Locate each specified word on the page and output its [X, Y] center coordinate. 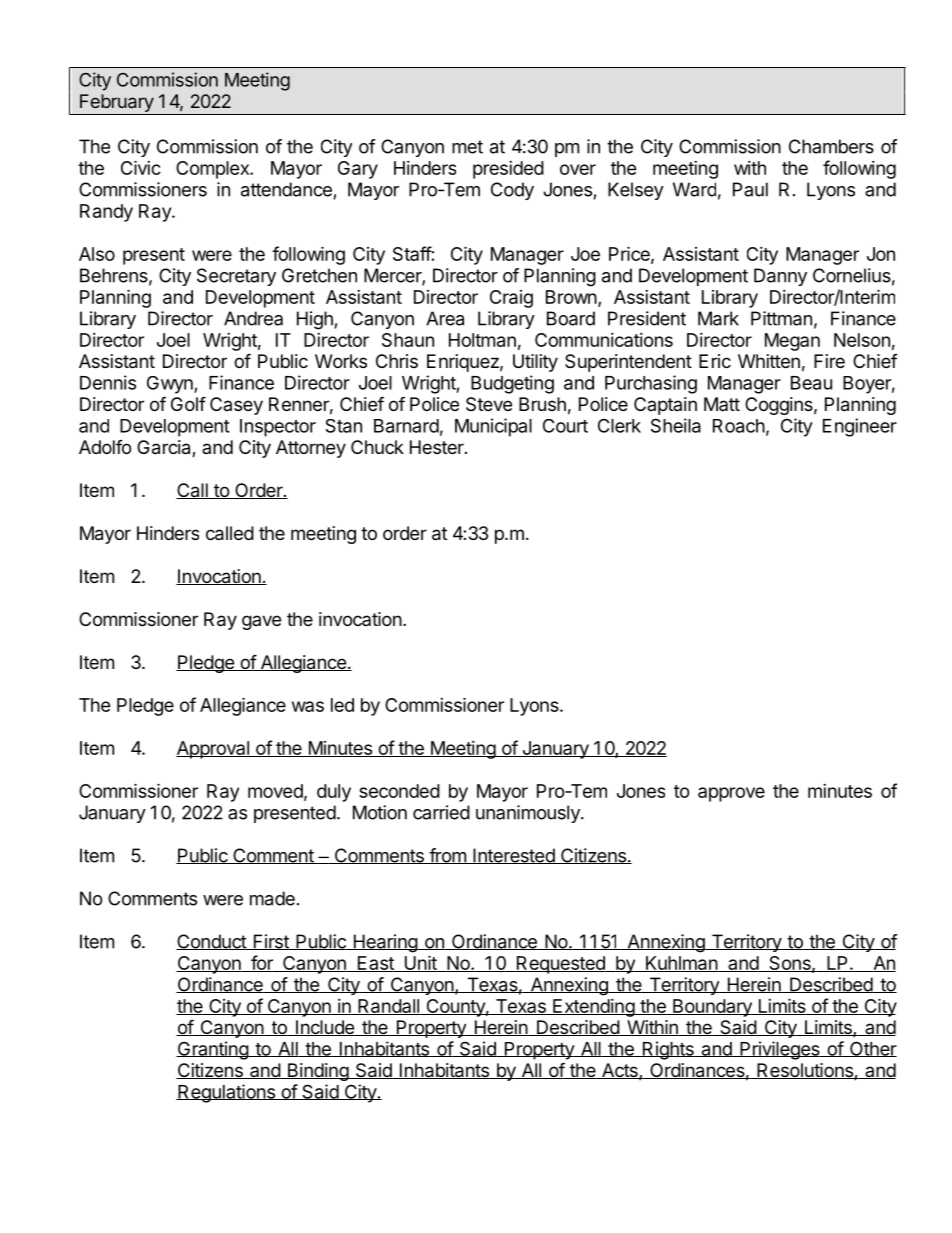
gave [261, 622]
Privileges [780, 1050]
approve [731, 794]
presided [508, 170]
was [308, 706]
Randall [388, 1007]
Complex [213, 170]
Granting [213, 1050]
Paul [750, 189]
